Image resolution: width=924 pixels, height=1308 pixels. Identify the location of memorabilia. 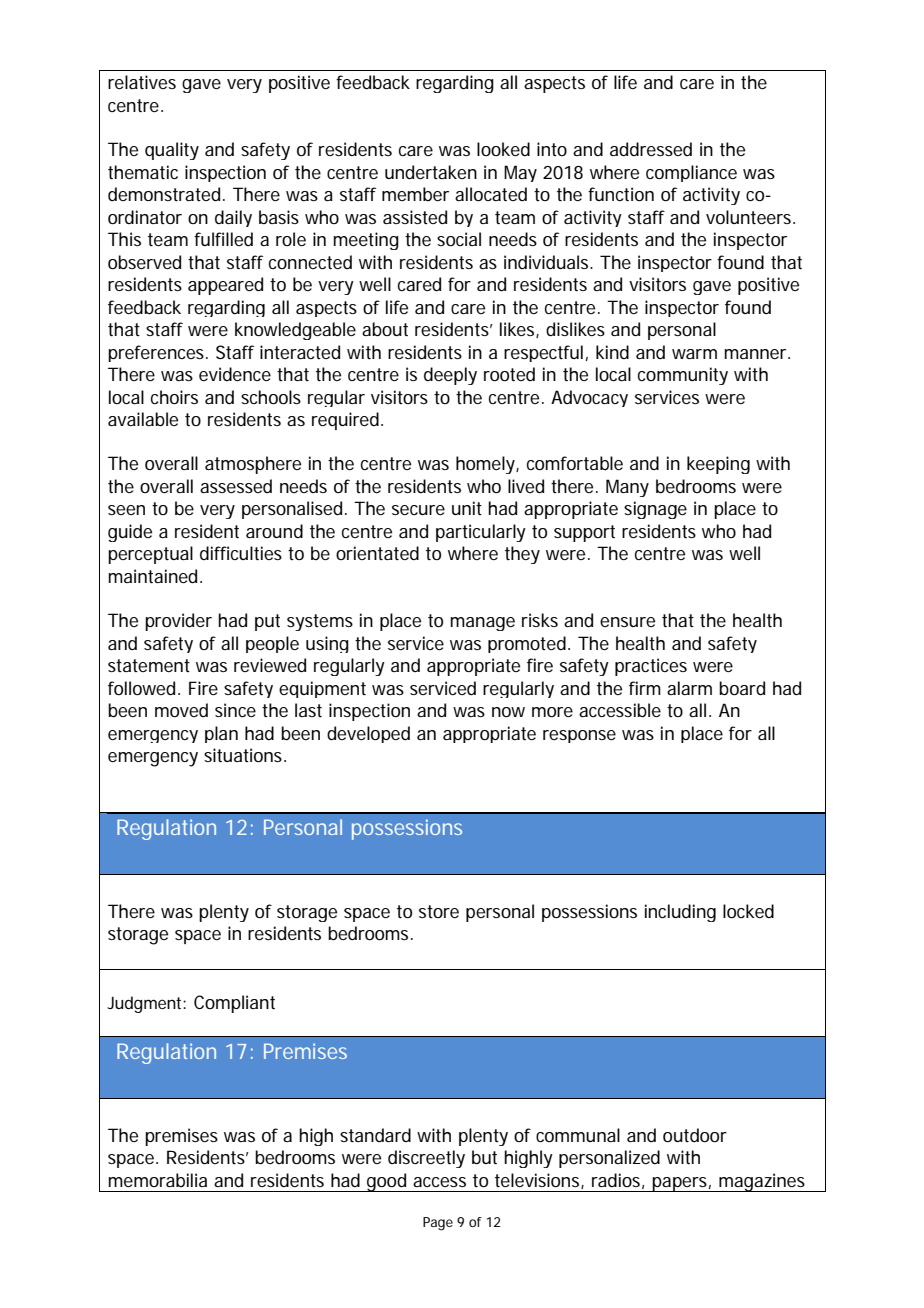
(158, 1180).
